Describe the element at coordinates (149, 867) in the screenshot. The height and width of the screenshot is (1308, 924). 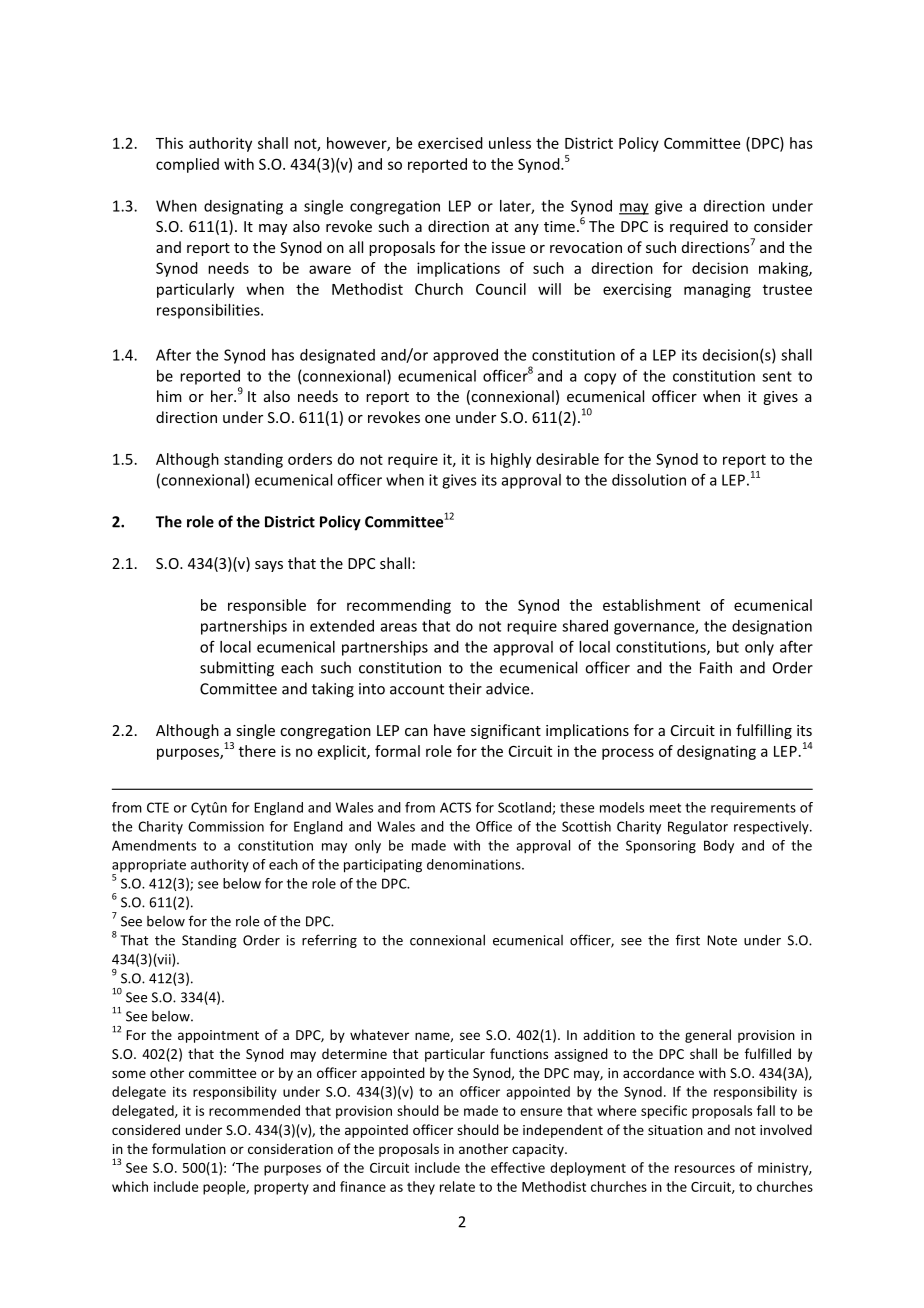
I see `appropriate` at that location.
